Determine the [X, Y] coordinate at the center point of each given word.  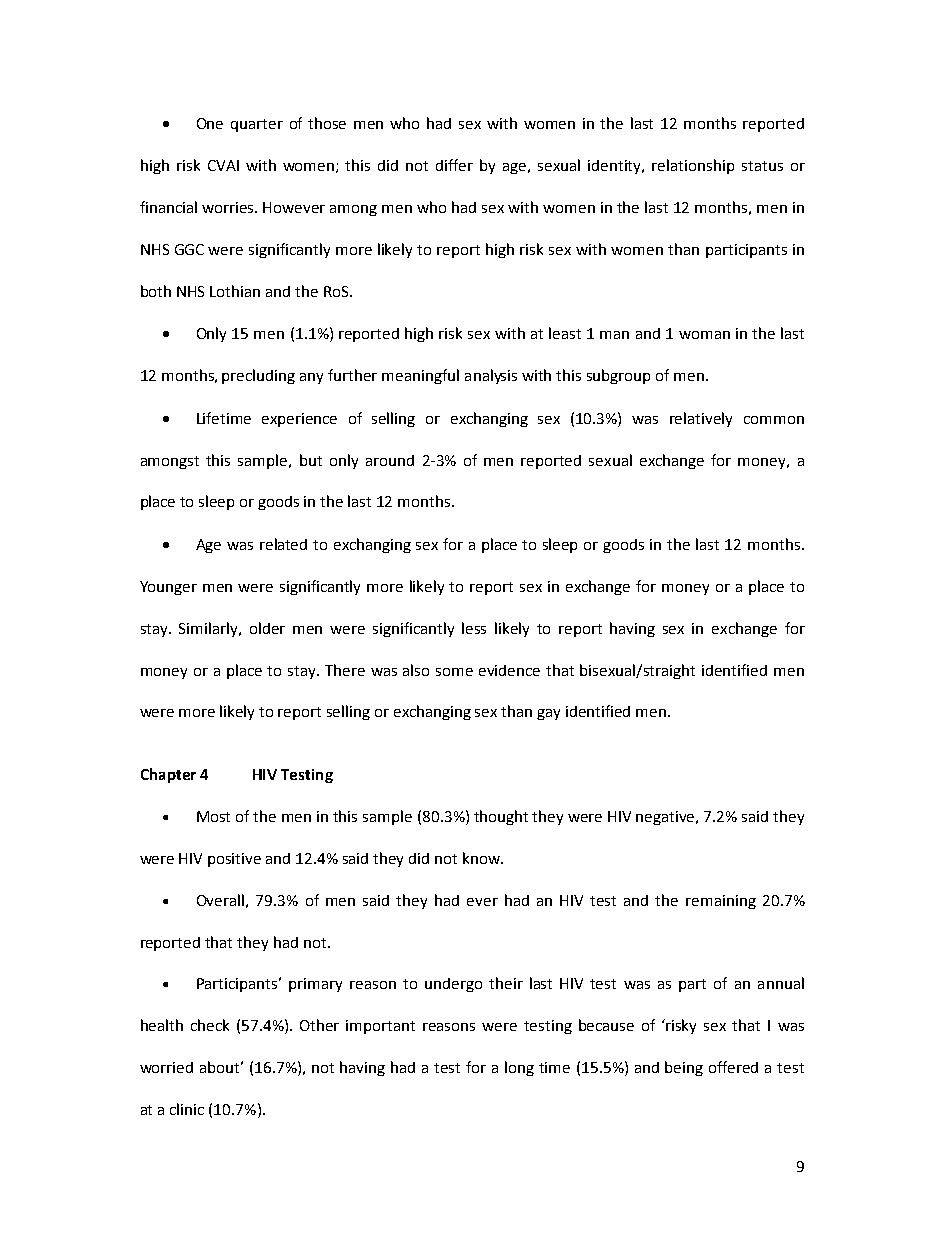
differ [454, 165]
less [474, 628]
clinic [187, 1109]
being [684, 1068]
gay [548, 714]
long [519, 1068]
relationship [693, 166]
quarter [257, 125]
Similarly [210, 629]
